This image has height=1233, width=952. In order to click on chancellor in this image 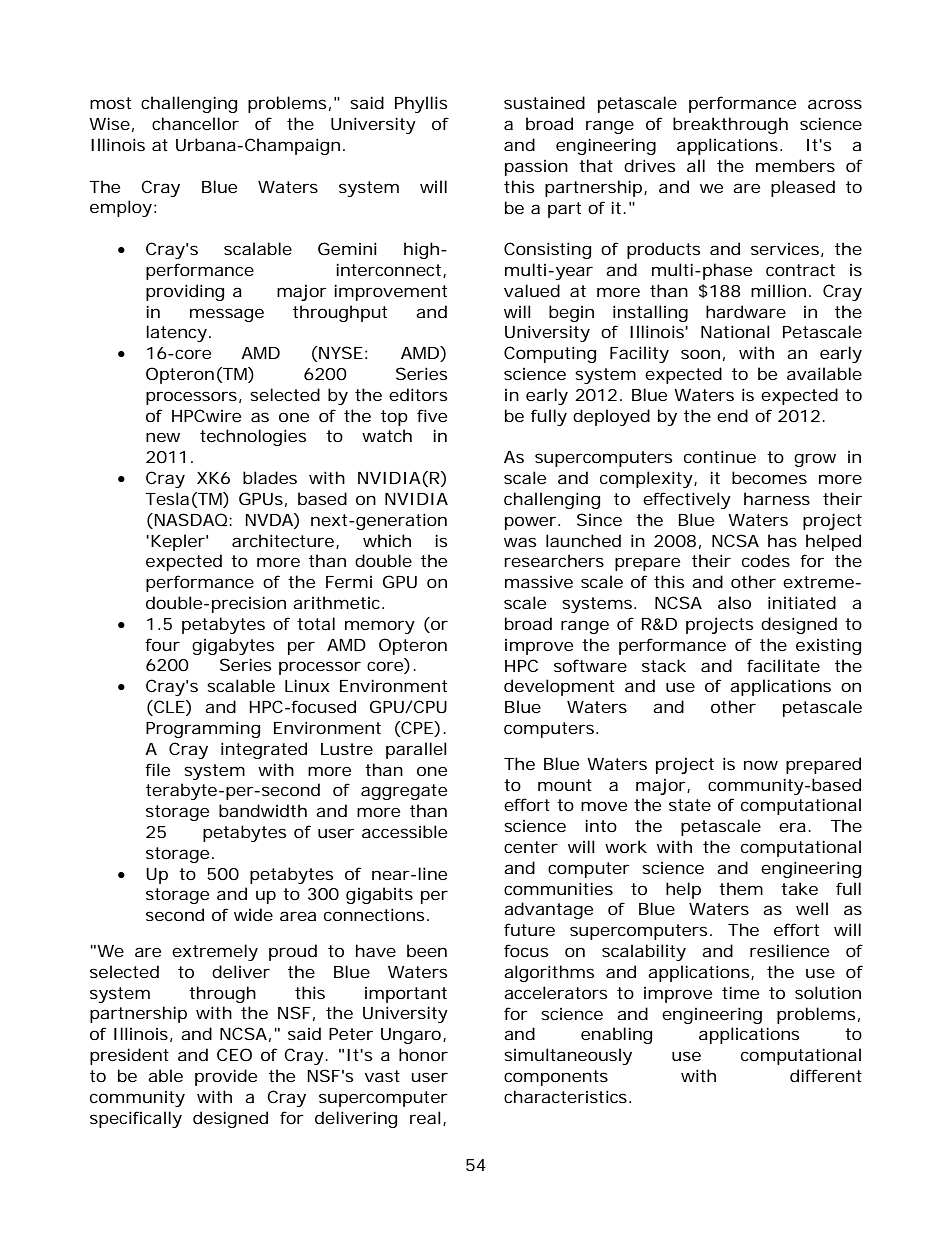, I will do `click(195, 123)`.
